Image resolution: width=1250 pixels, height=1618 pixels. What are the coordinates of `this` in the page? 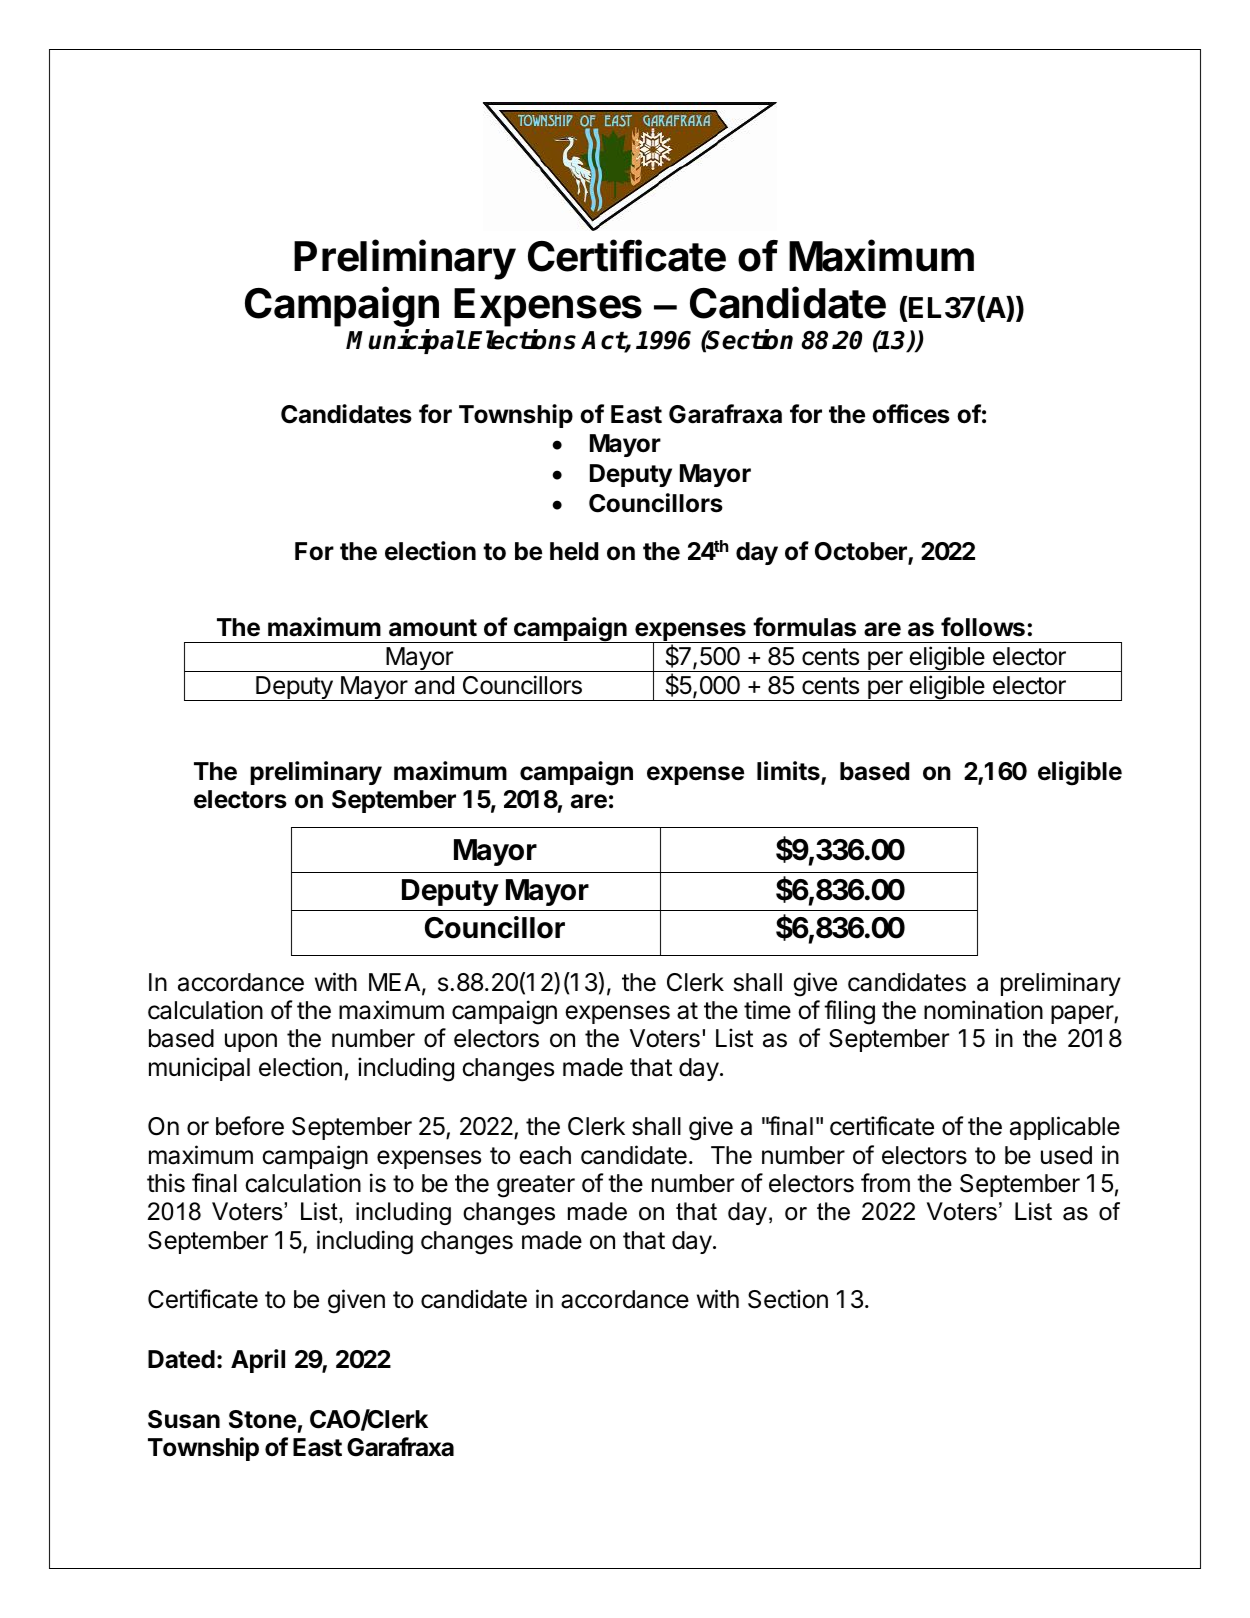 It's located at (166, 1183).
